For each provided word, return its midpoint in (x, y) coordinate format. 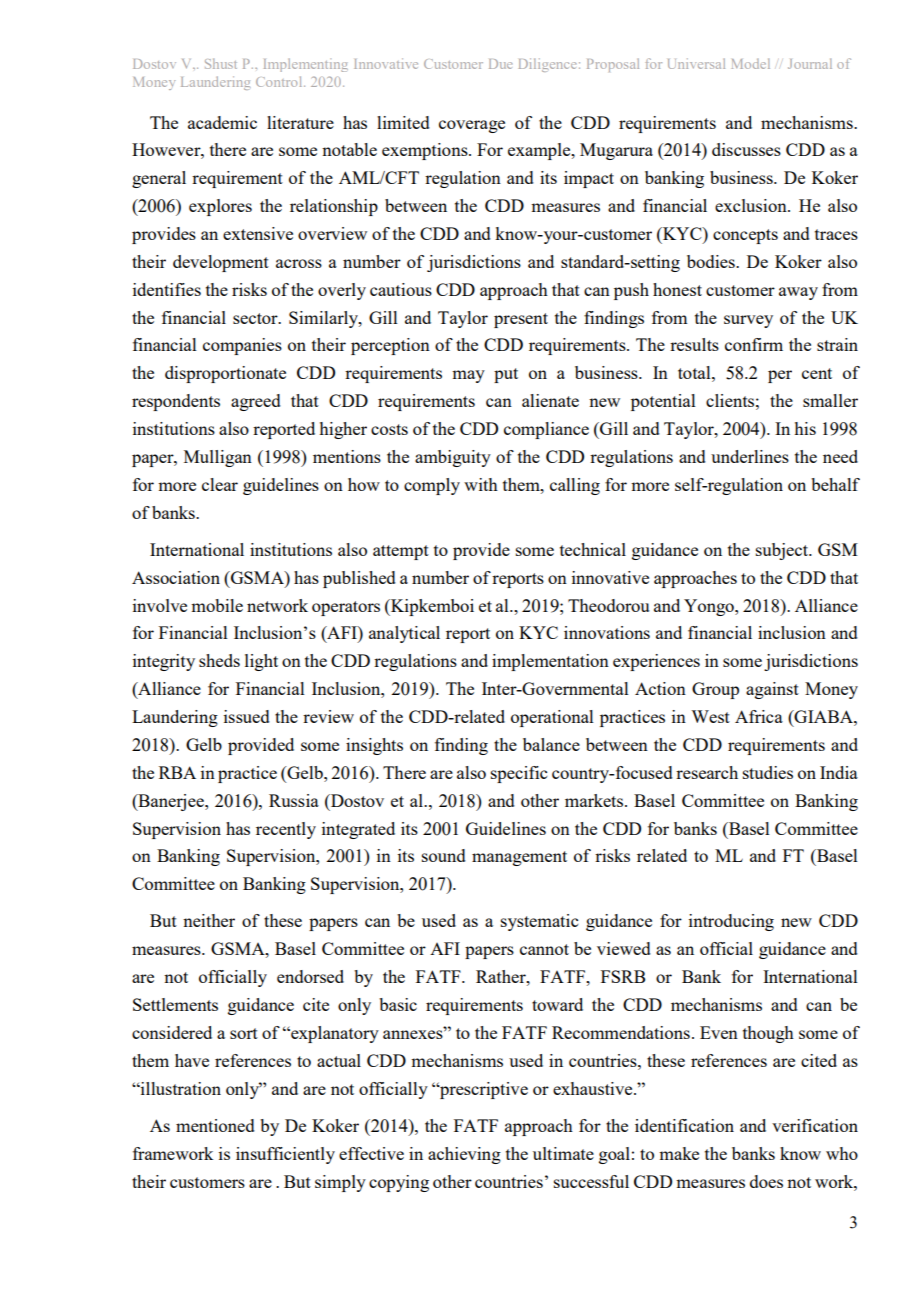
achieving (464, 1155)
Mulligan (218, 458)
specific (519, 774)
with (481, 484)
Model (751, 63)
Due (500, 64)
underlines (750, 456)
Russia (294, 800)
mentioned (215, 1125)
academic (222, 122)
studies (768, 772)
